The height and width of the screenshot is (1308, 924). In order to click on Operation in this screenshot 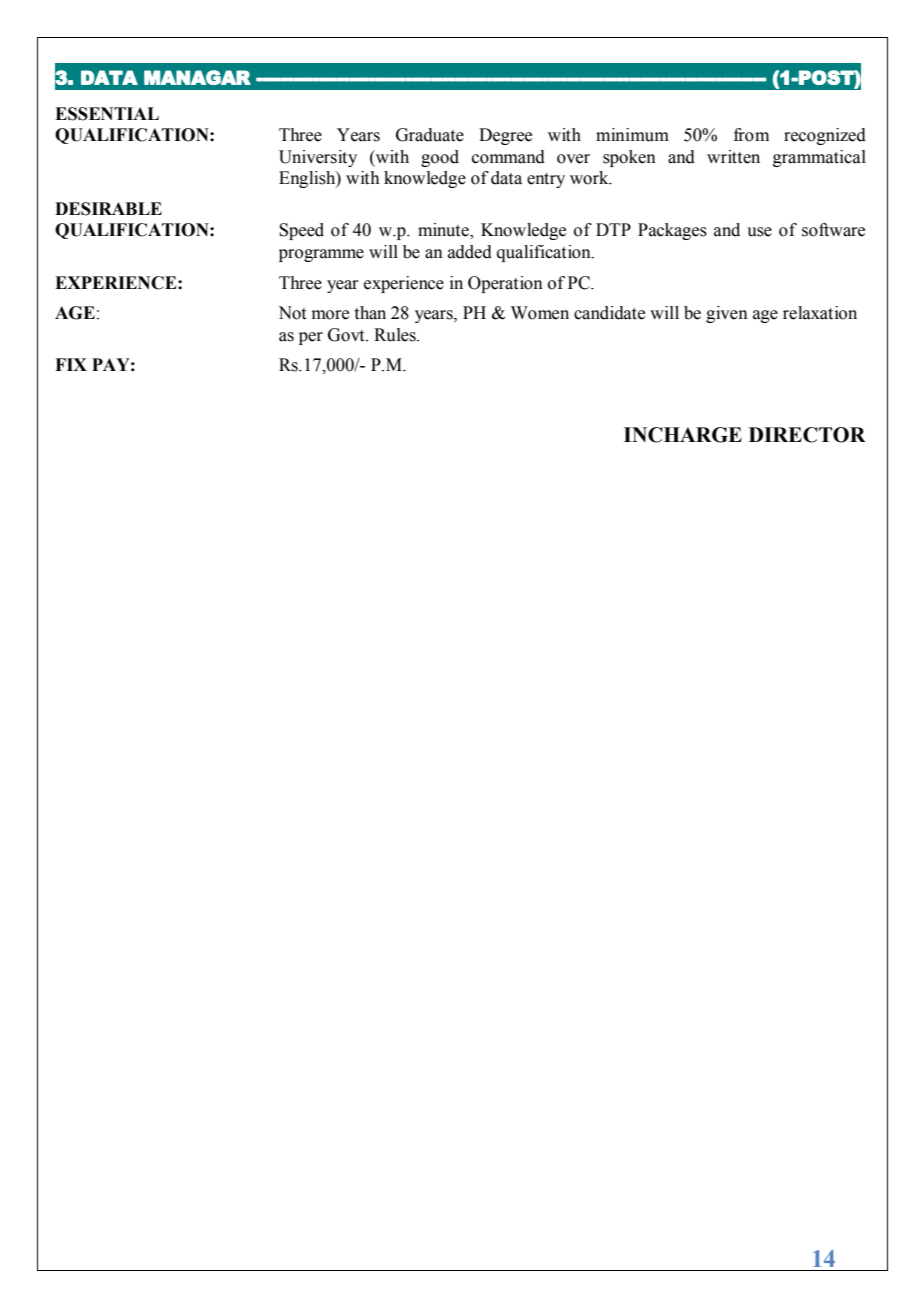, I will do `click(505, 284)`.
